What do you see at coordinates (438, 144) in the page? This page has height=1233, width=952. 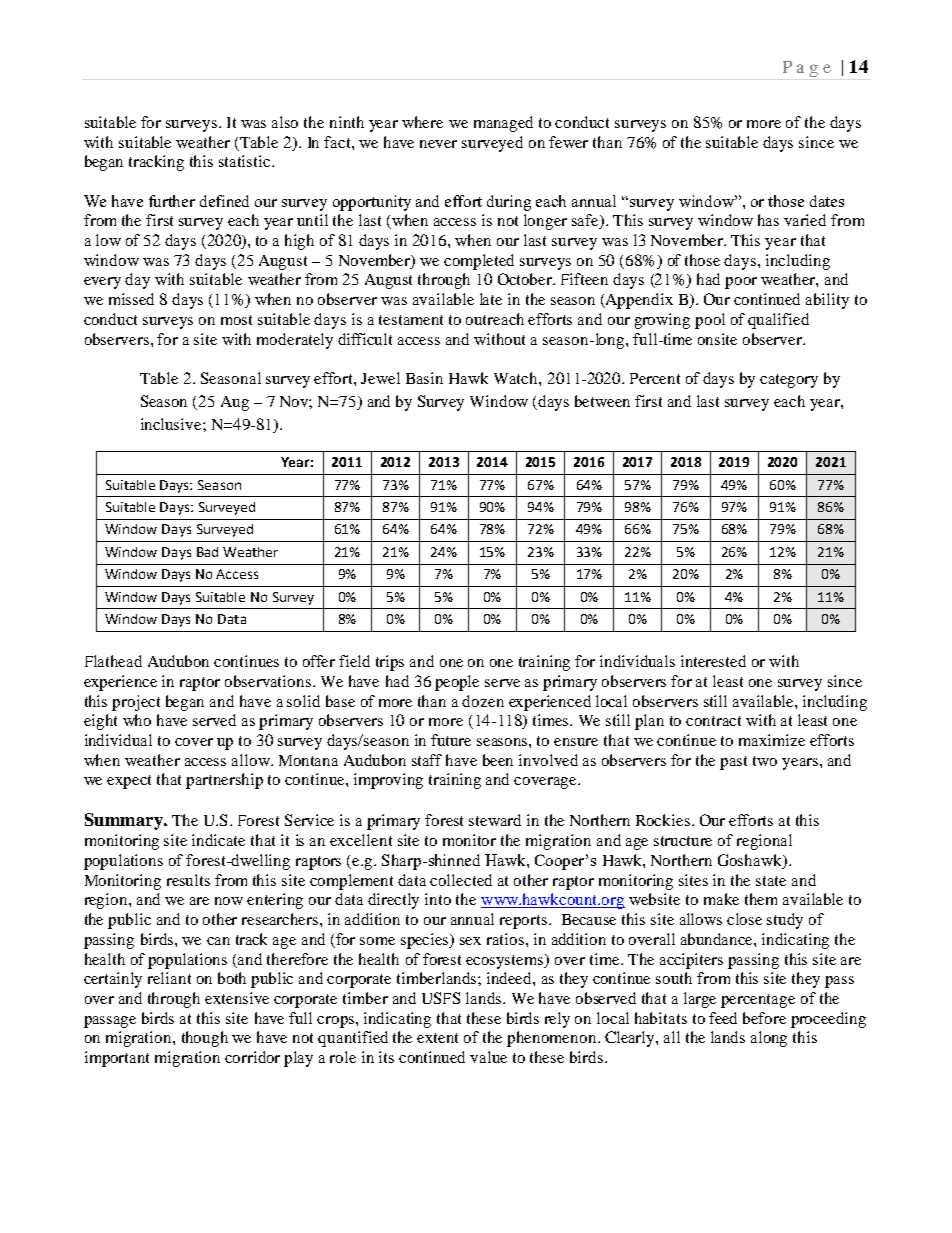 I see `never` at bounding box center [438, 144].
